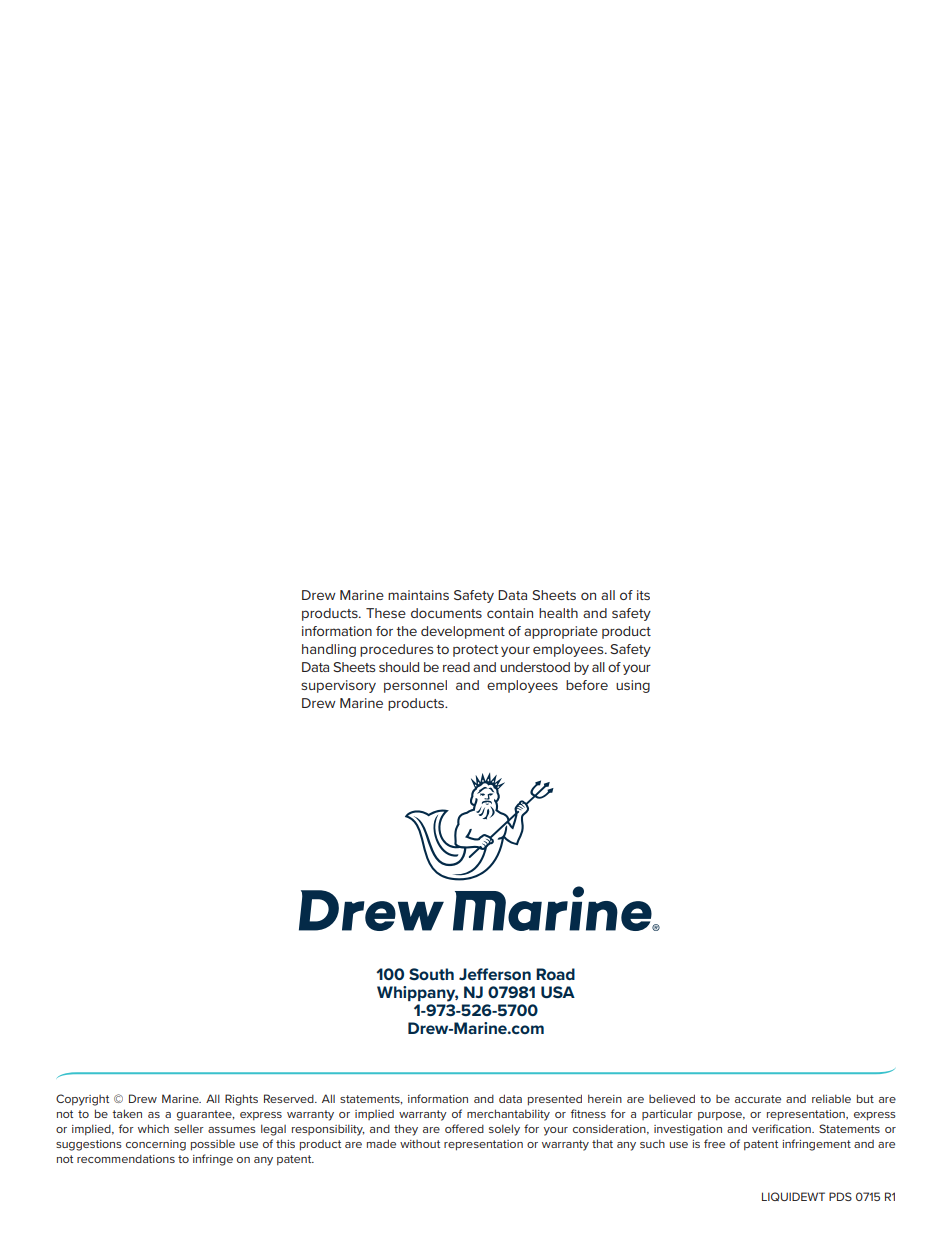 Image resolution: width=952 pixels, height=1233 pixels. Describe the element at coordinates (415, 686) in the screenshot. I see `personnel` at that location.
